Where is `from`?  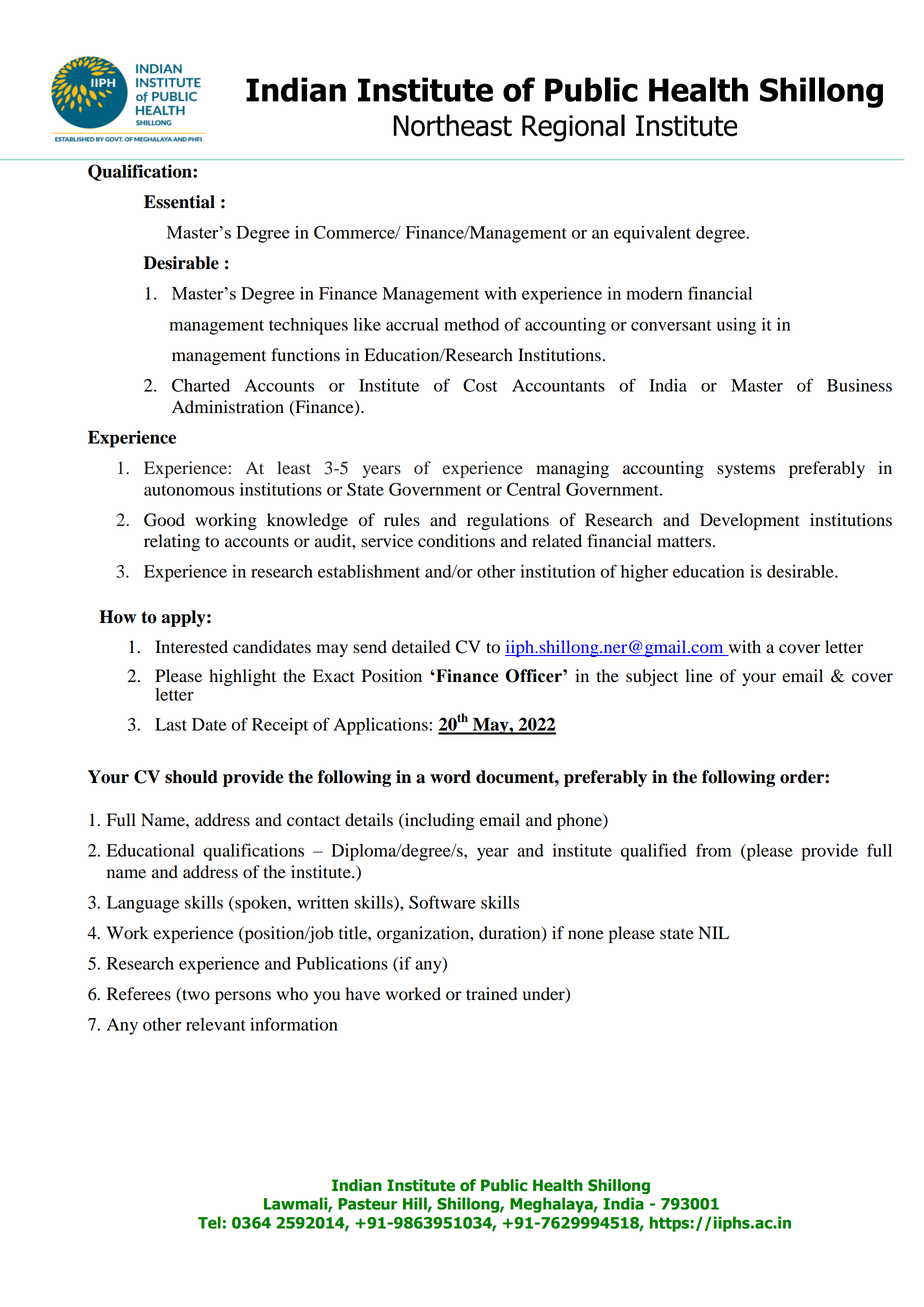
from is located at coordinates (713, 850).
